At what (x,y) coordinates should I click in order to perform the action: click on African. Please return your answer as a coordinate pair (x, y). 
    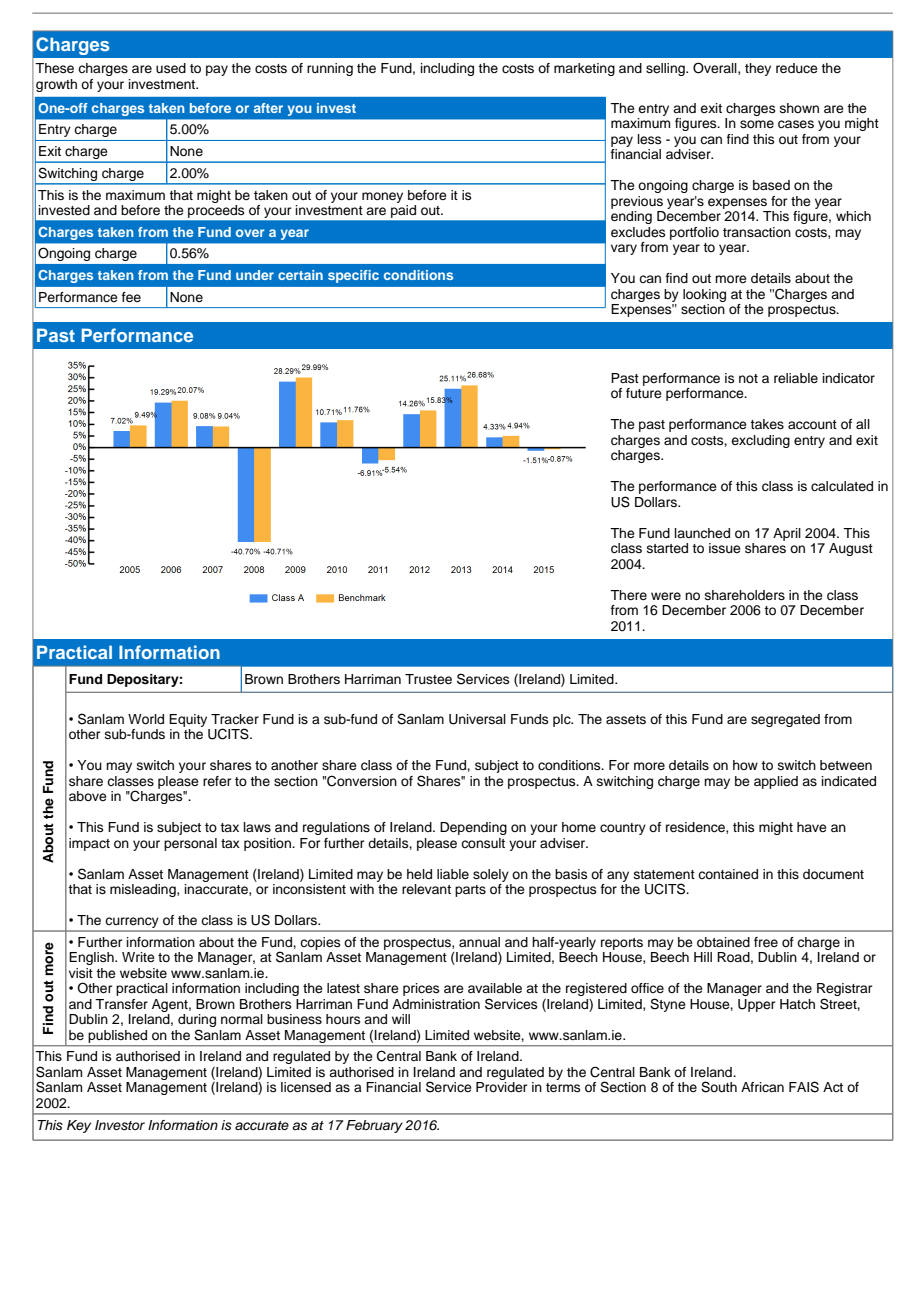
    Looking at the image, I should click on (762, 1087).
